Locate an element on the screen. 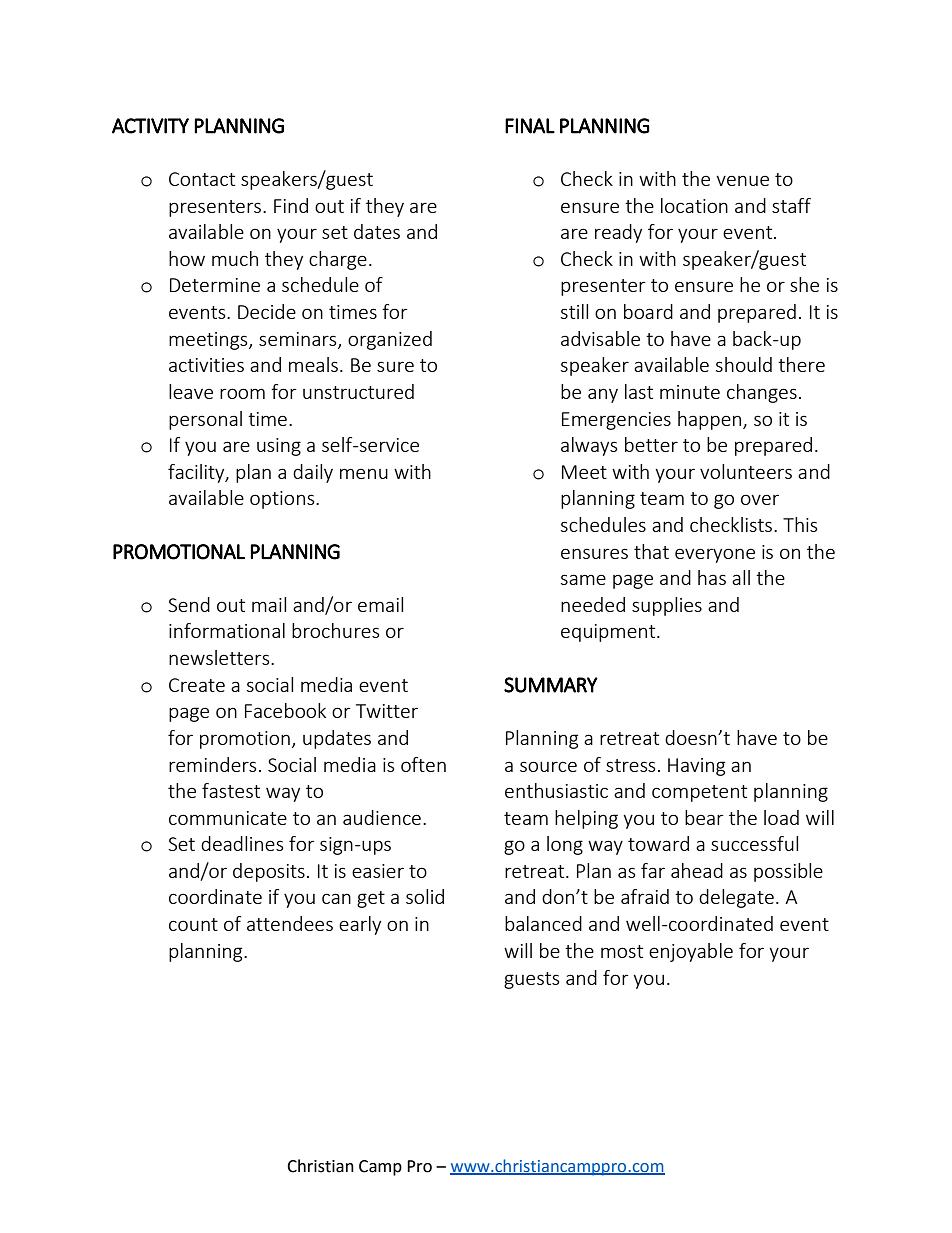  board is located at coordinates (648, 311).
